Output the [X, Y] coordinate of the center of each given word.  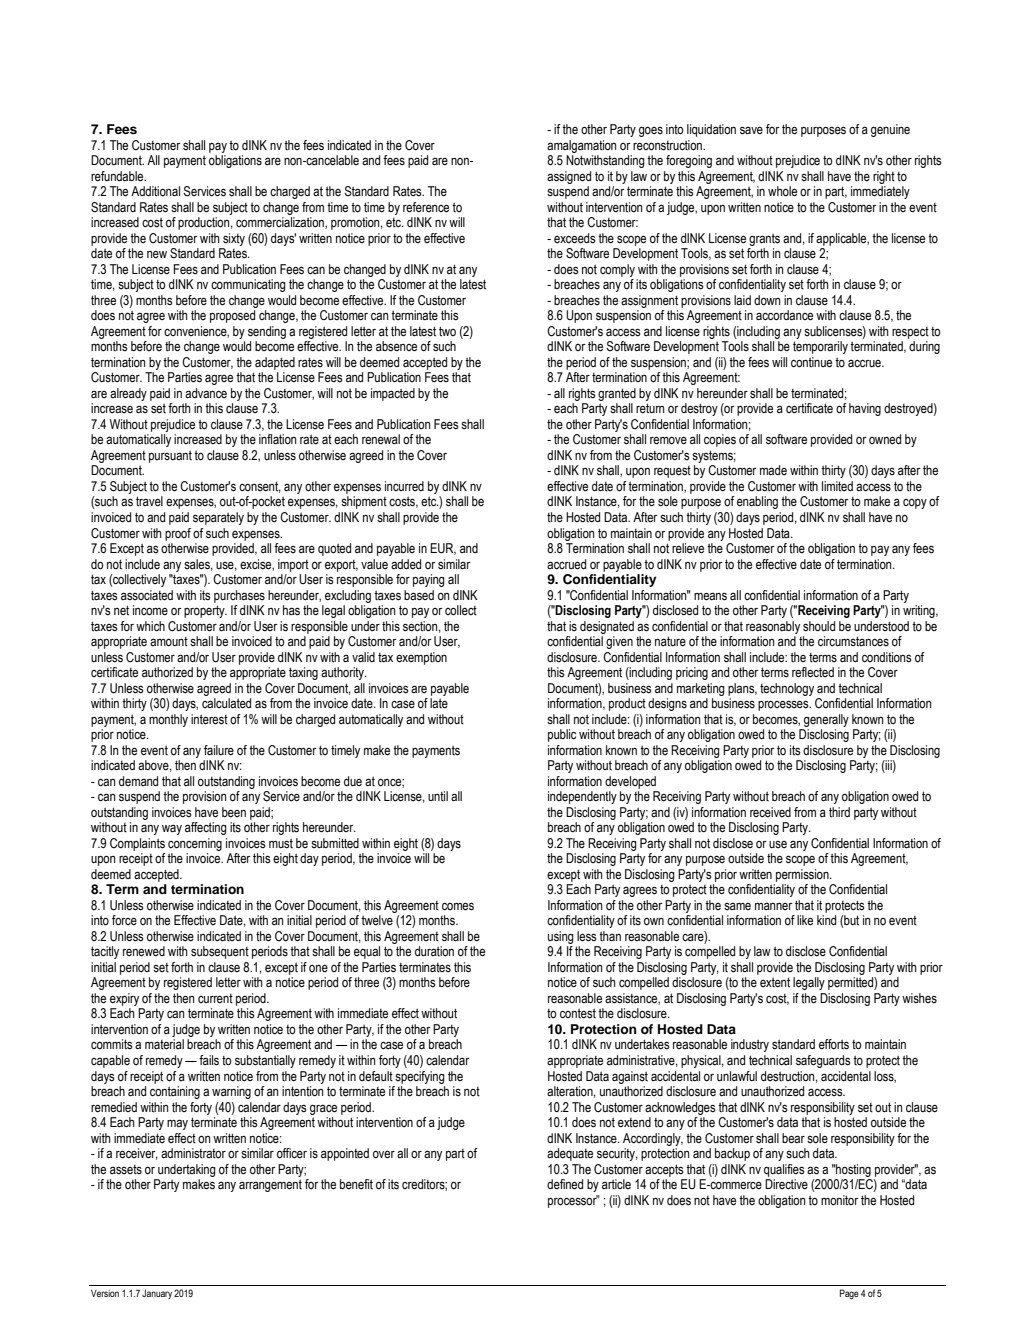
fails [209, 1060]
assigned [569, 177]
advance [206, 393]
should [819, 626]
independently [582, 797]
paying [429, 580]
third [839, 812]
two [447, 331]
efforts [834, 1044]
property [205, 611]
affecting [206, 828]
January [157, 1294]
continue [811, 362]
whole [782, 191]
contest [578, 1013]
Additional [155, 191]
